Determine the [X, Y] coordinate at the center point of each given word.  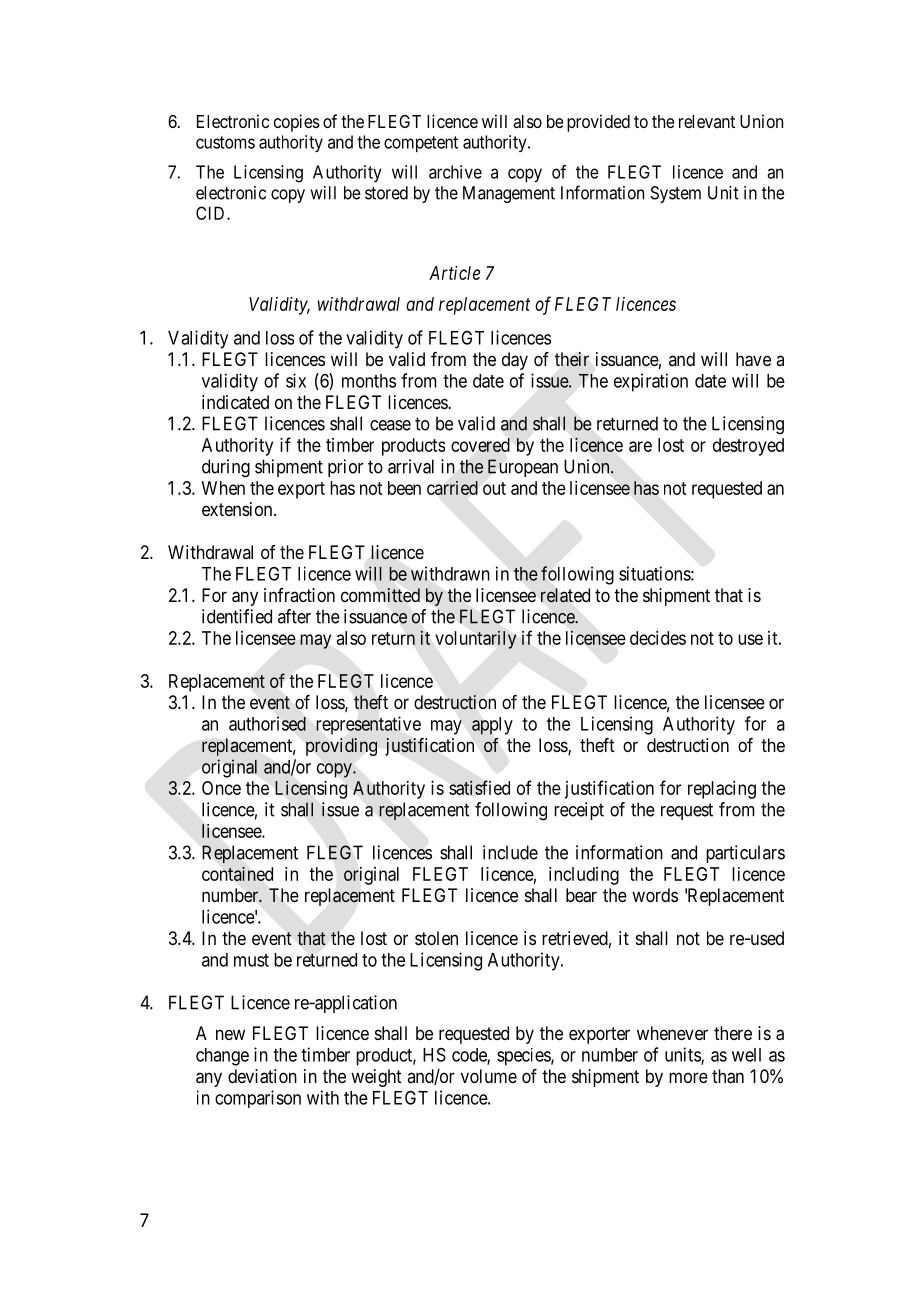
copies [297, 123]
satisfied [479, 787]
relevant [707, 121]
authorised [267, 723]
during [226, 468]
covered [480, 445]
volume [489, 1076]
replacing [722, 790]
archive [455, 172]
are [640, 446]
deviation [262, 1076]
